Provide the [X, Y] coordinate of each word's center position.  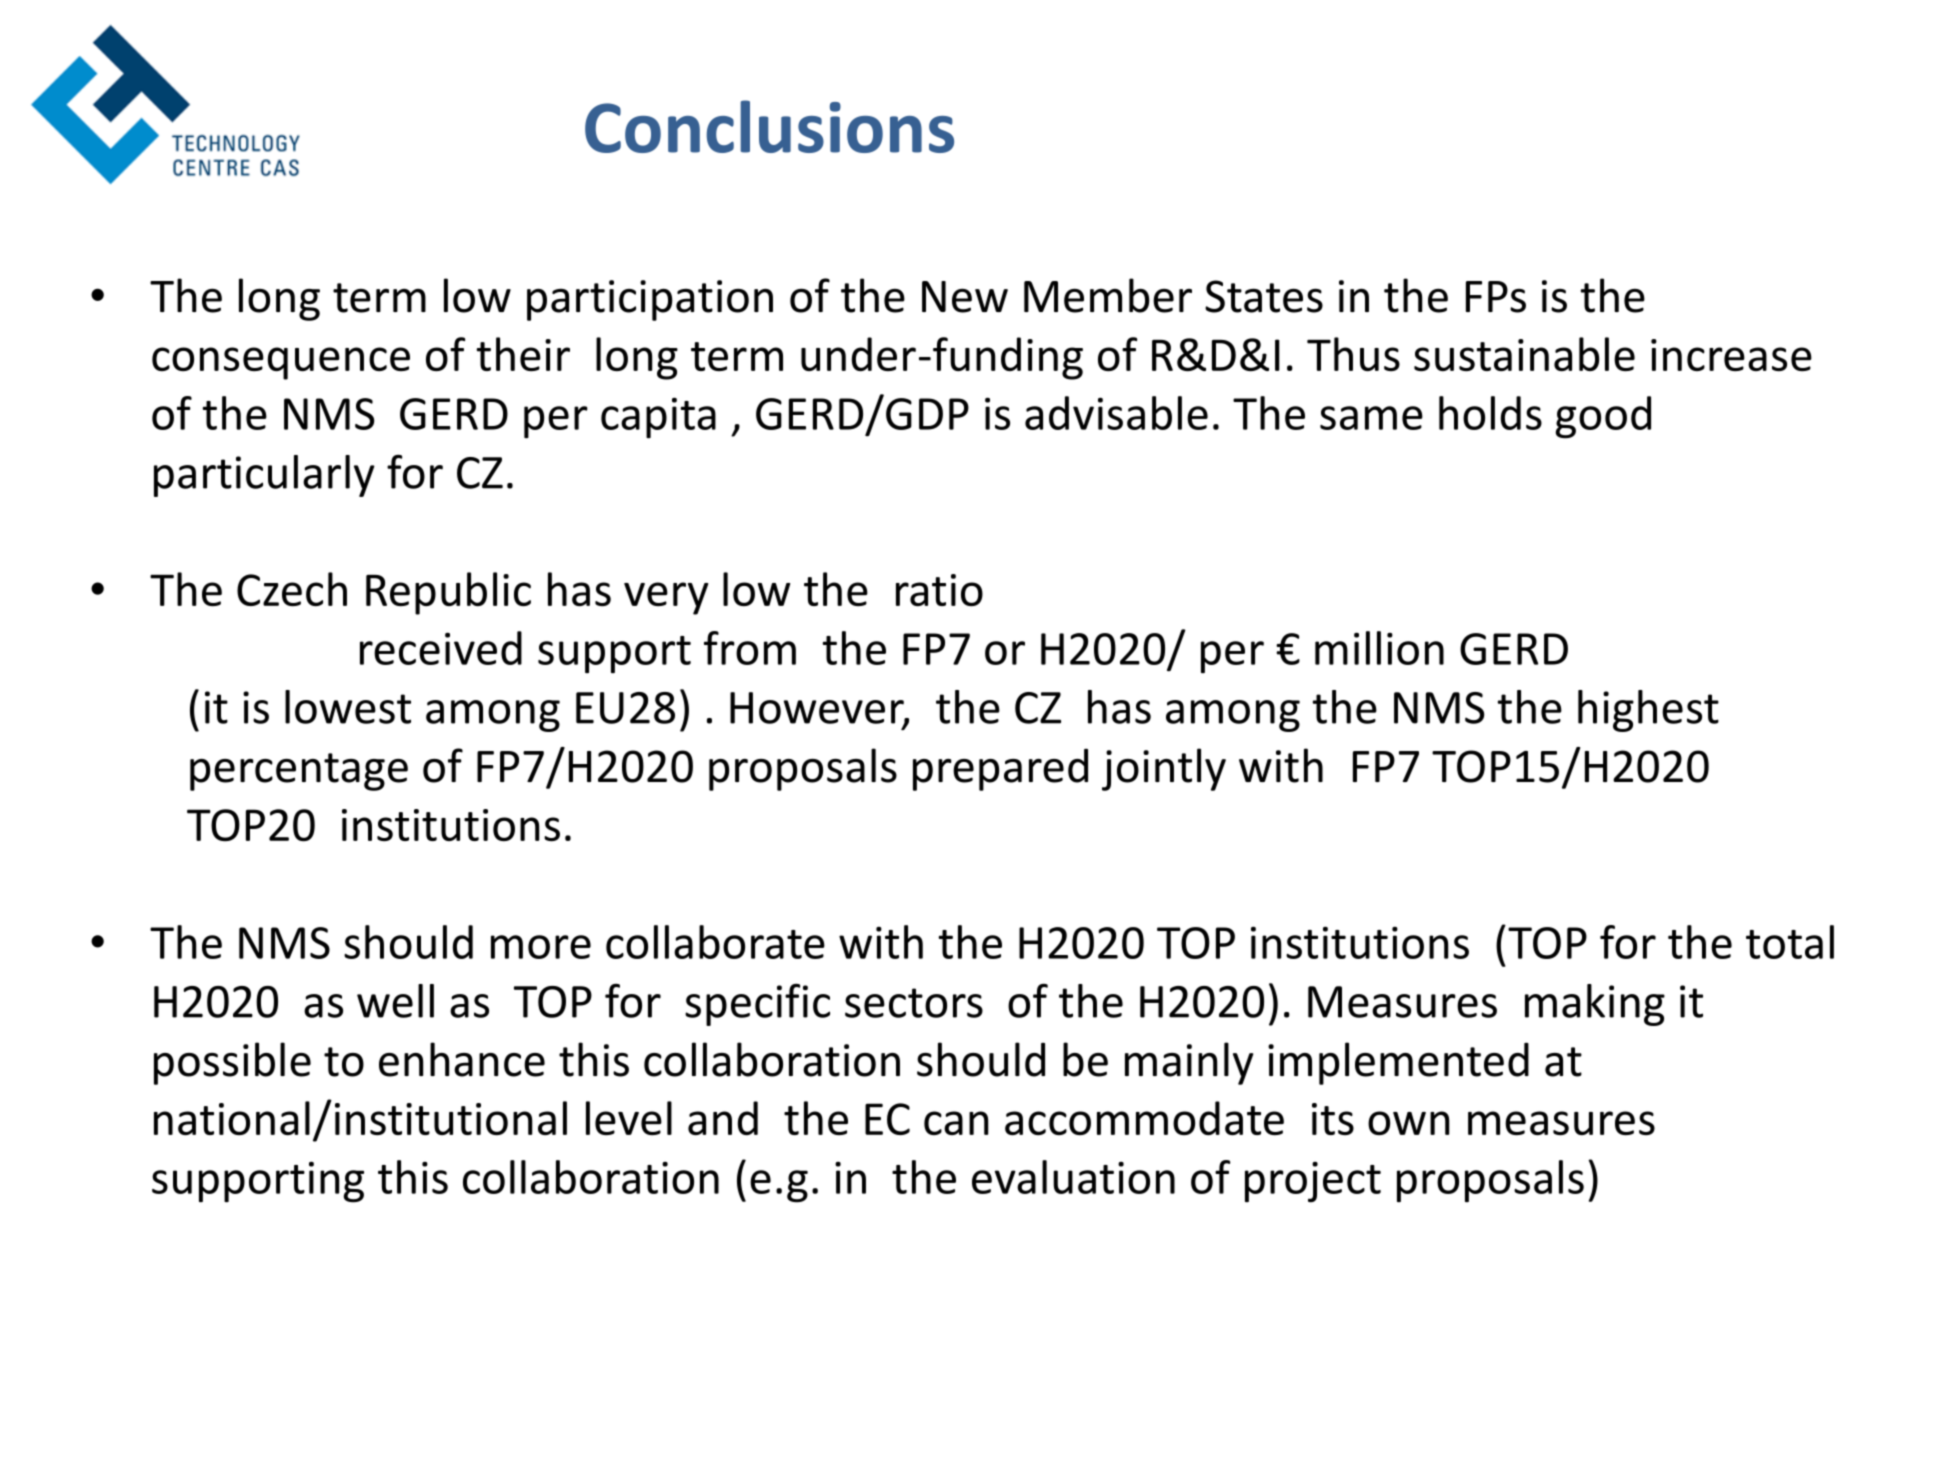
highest [1648, 711]
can [956, 1123]
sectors [914, 1003]
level [629, 1118]
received [441, 648]
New [965, 297]
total [1790, 942]
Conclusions [769, 126]
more [541, 947]
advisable [1116, 413]
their [523, 354]
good [1603, 417]
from [750, 648]
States [1264, 296]
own [1409, 1123]
